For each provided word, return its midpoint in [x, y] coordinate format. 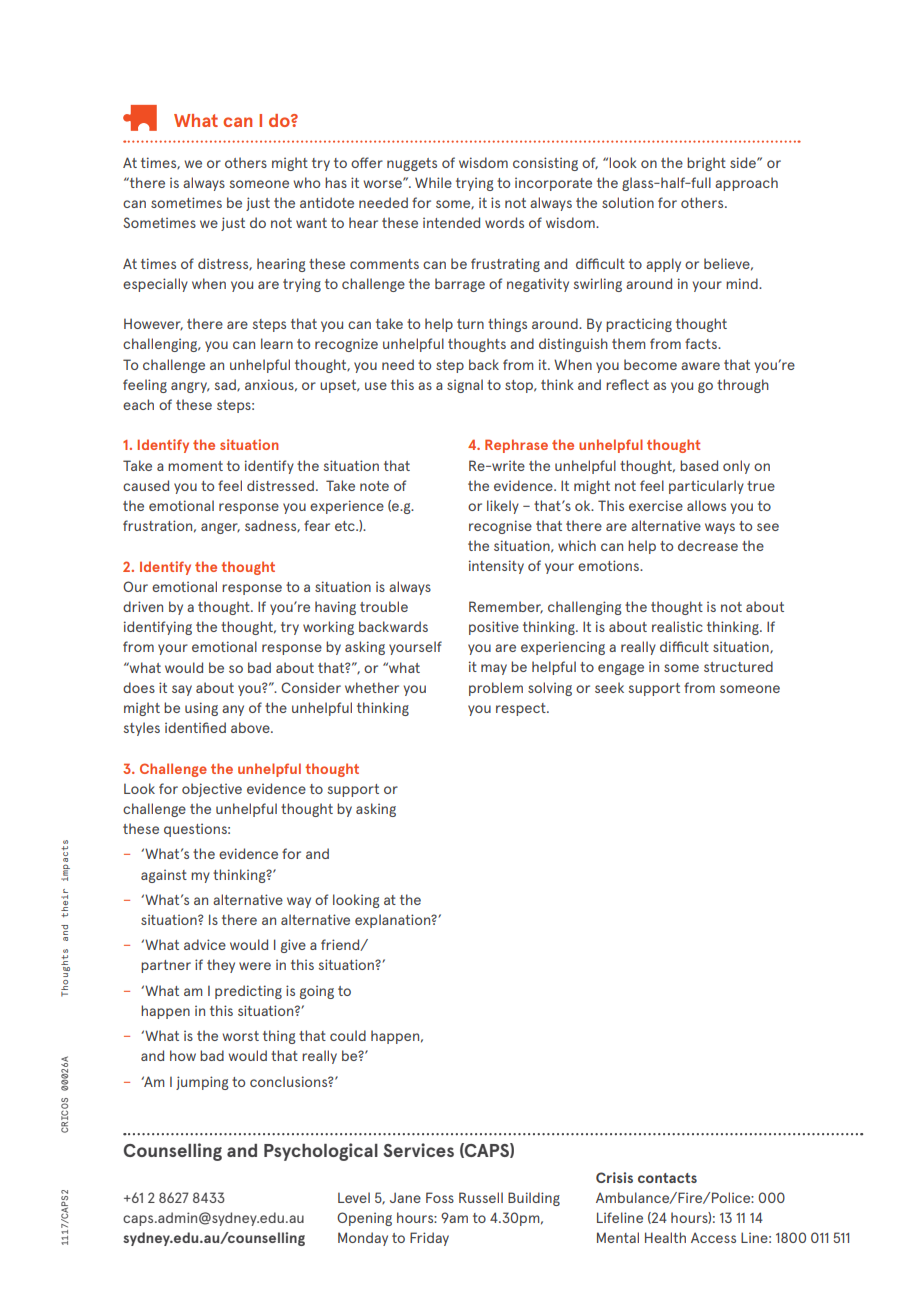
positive [494, 628]
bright [706, 164]
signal [465, 386]
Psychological [321, 1152]
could [348, 1035]
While [433, 182]
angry [190, 387]
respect [522, 709]
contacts [667, 1178]
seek [609, 687]
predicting [248, 992]
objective [212, 790]
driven [143, 606]
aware [700, 366]
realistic [677, 626]
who [306, 182]
